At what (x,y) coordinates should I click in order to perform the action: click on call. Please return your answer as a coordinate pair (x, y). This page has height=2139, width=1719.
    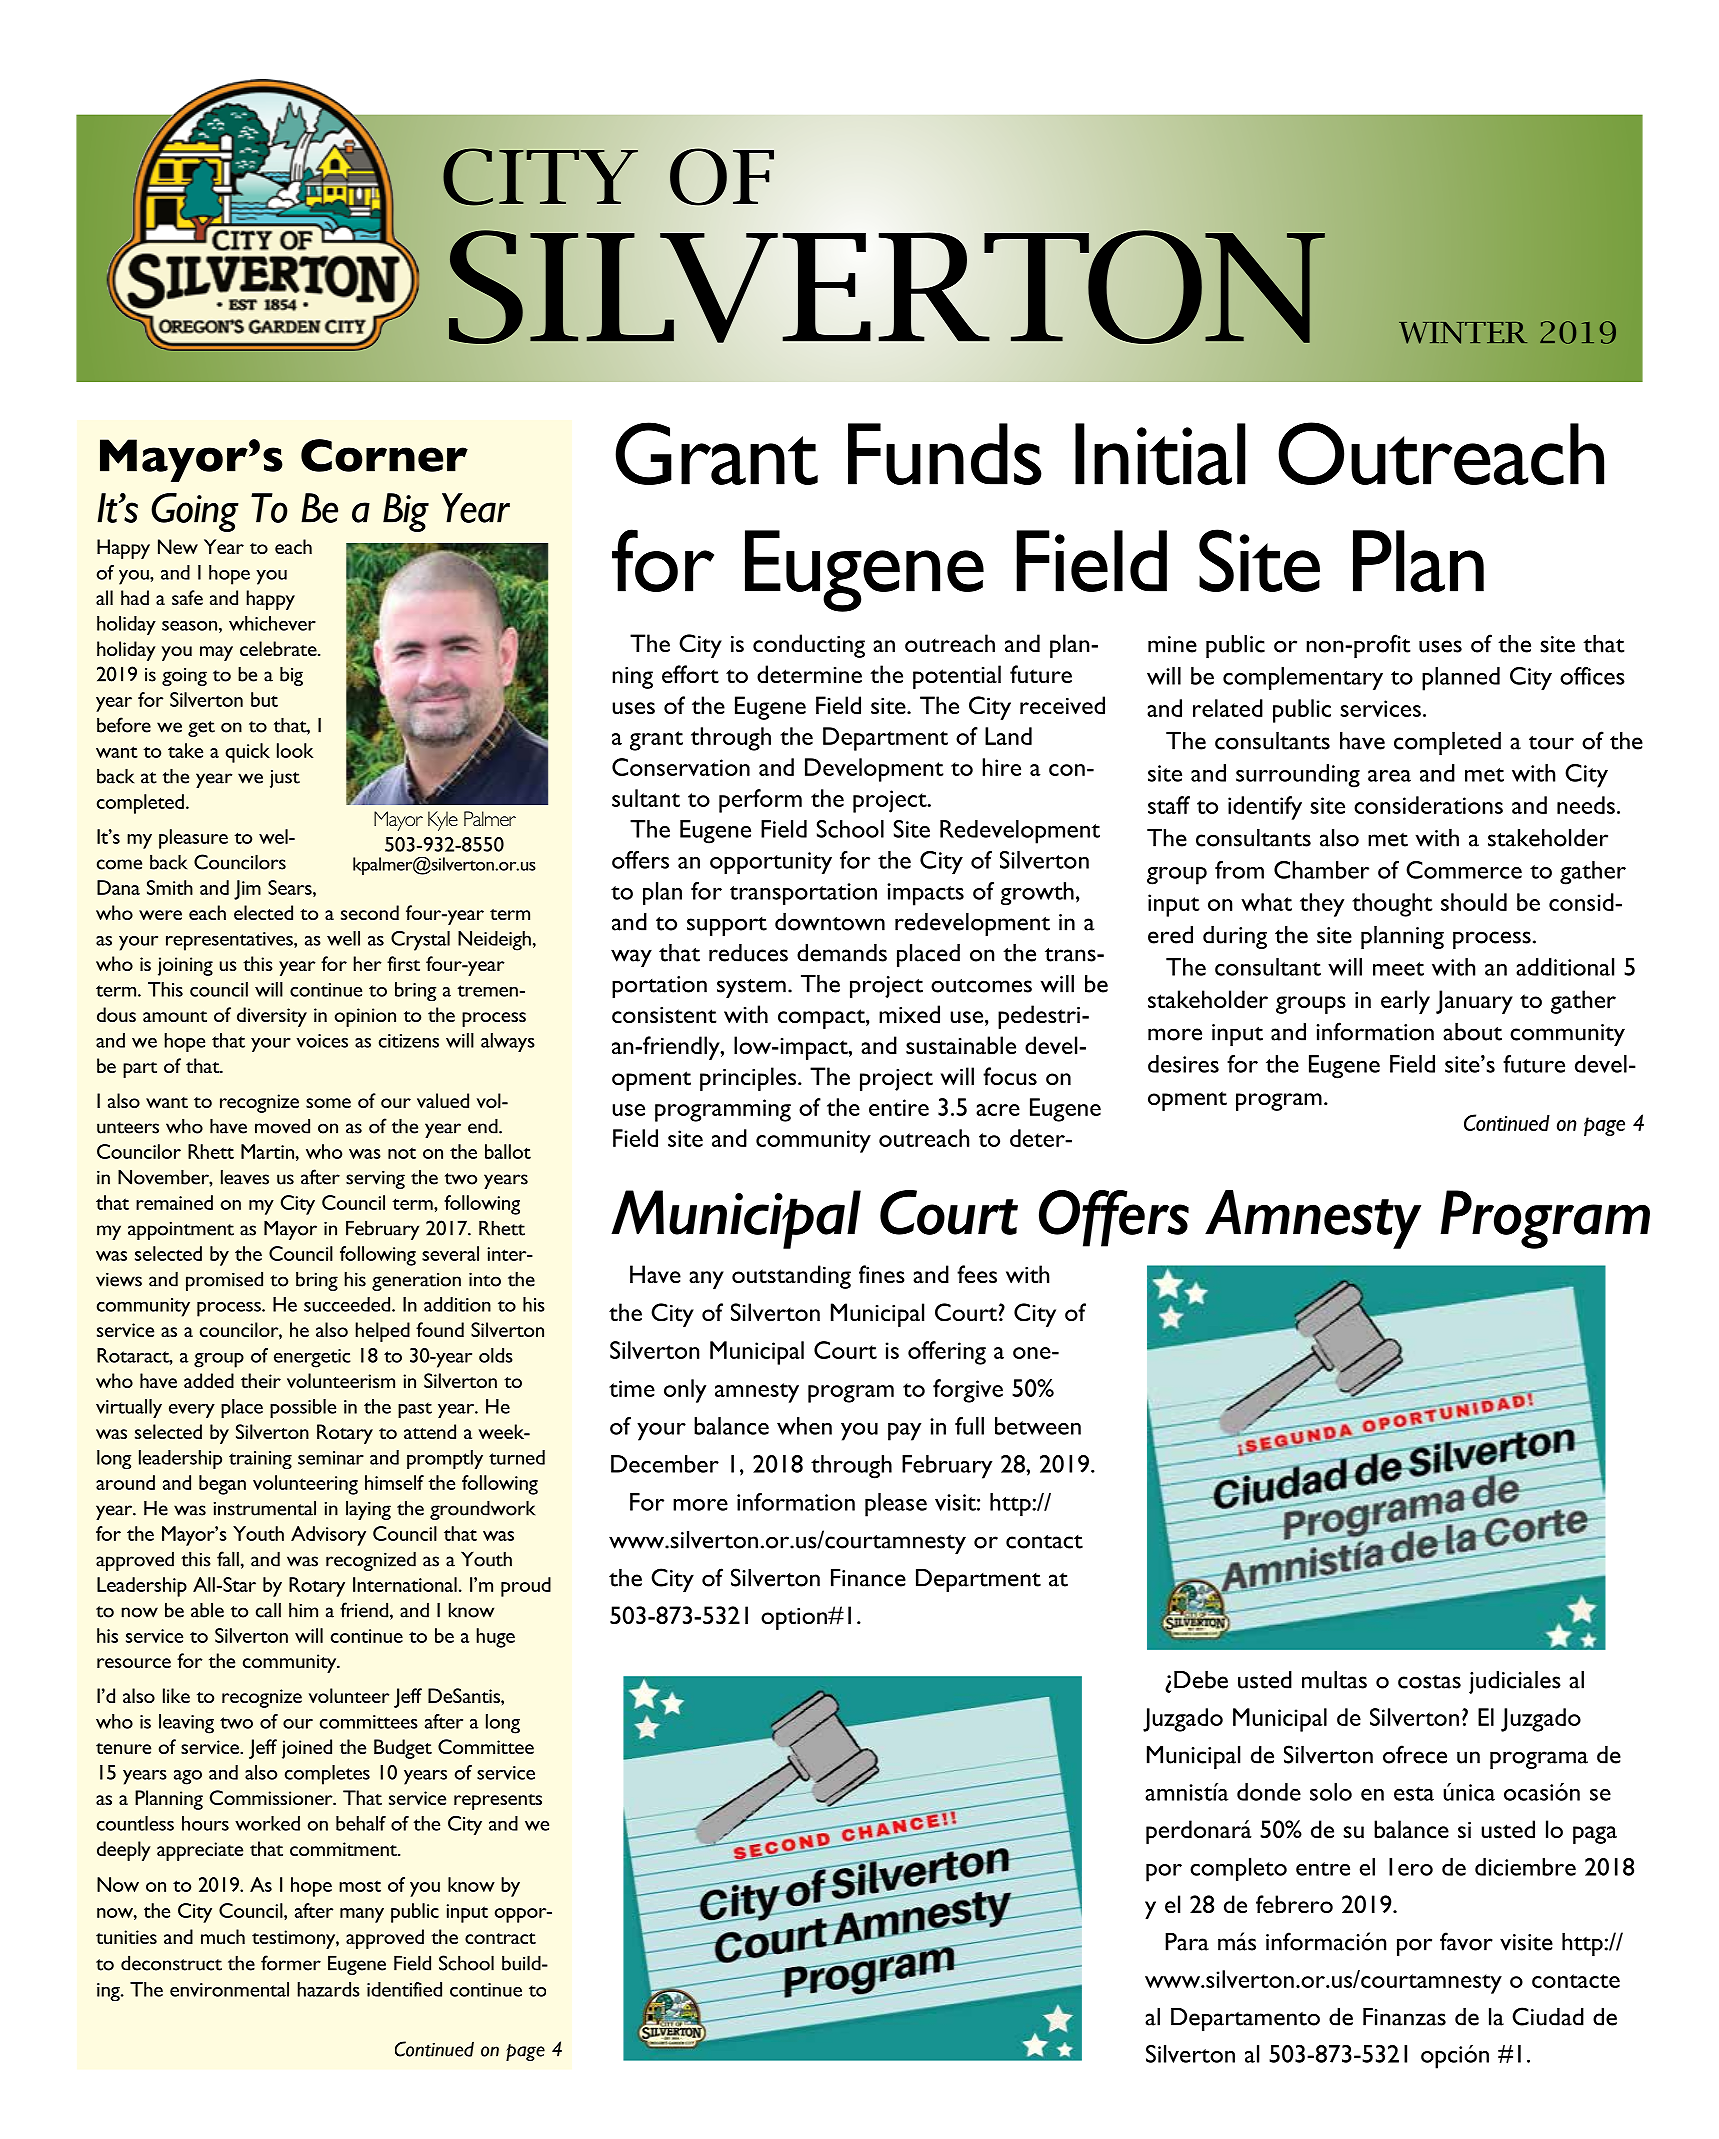
    Looking at the image, I should click on (268, 1610).
